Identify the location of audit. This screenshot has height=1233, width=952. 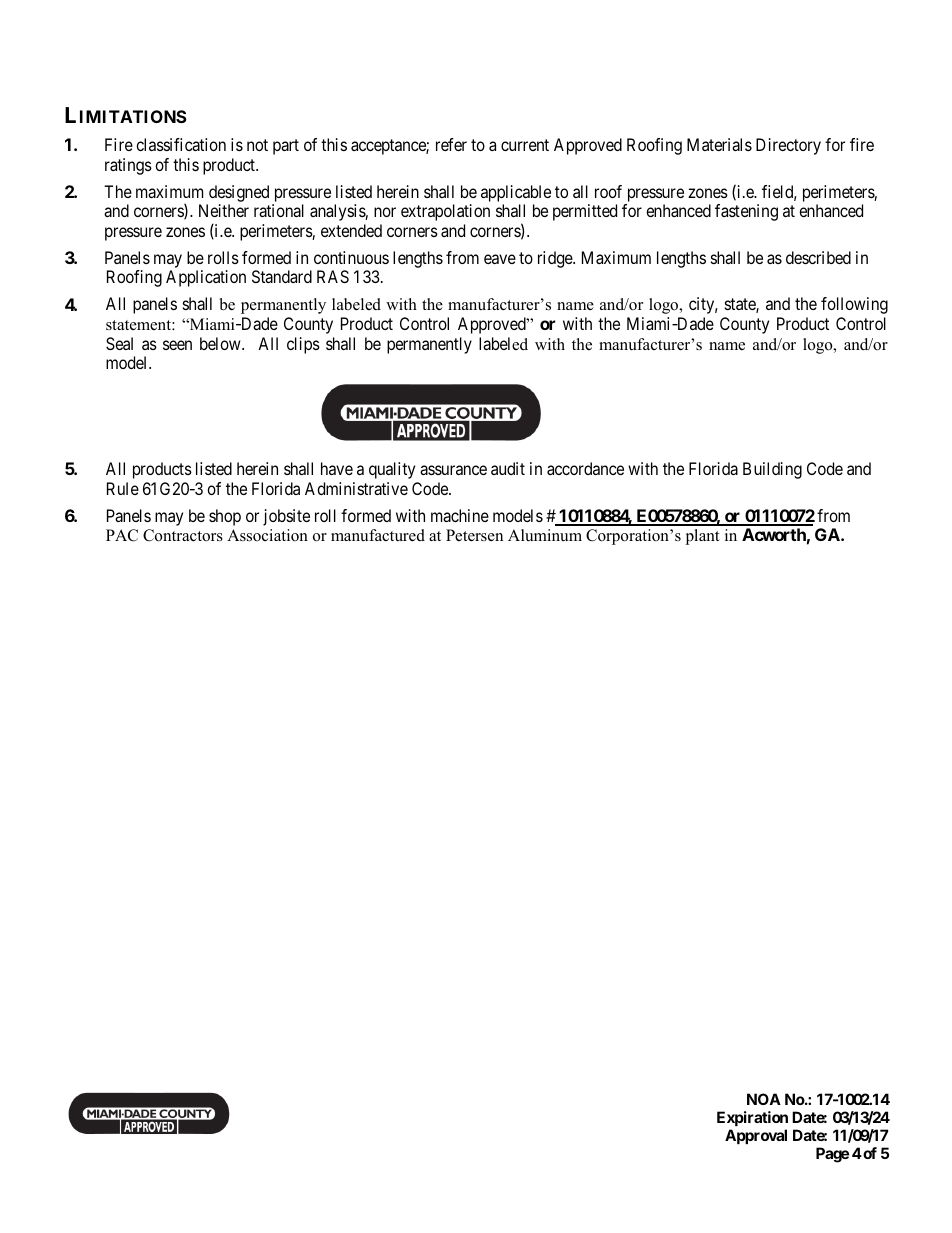
(508, 468).
